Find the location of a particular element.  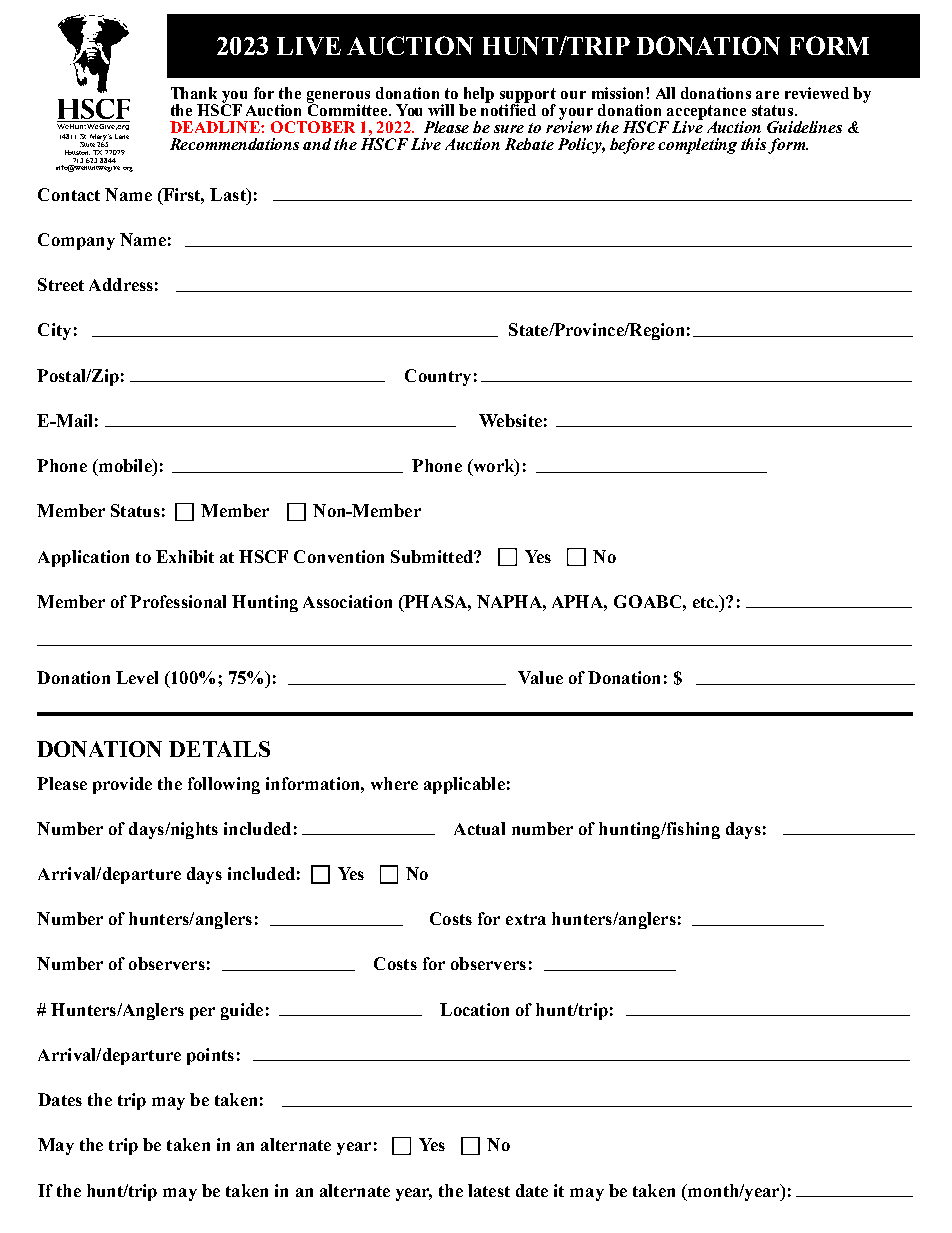

Actual is located at coordinates (479, 828).
